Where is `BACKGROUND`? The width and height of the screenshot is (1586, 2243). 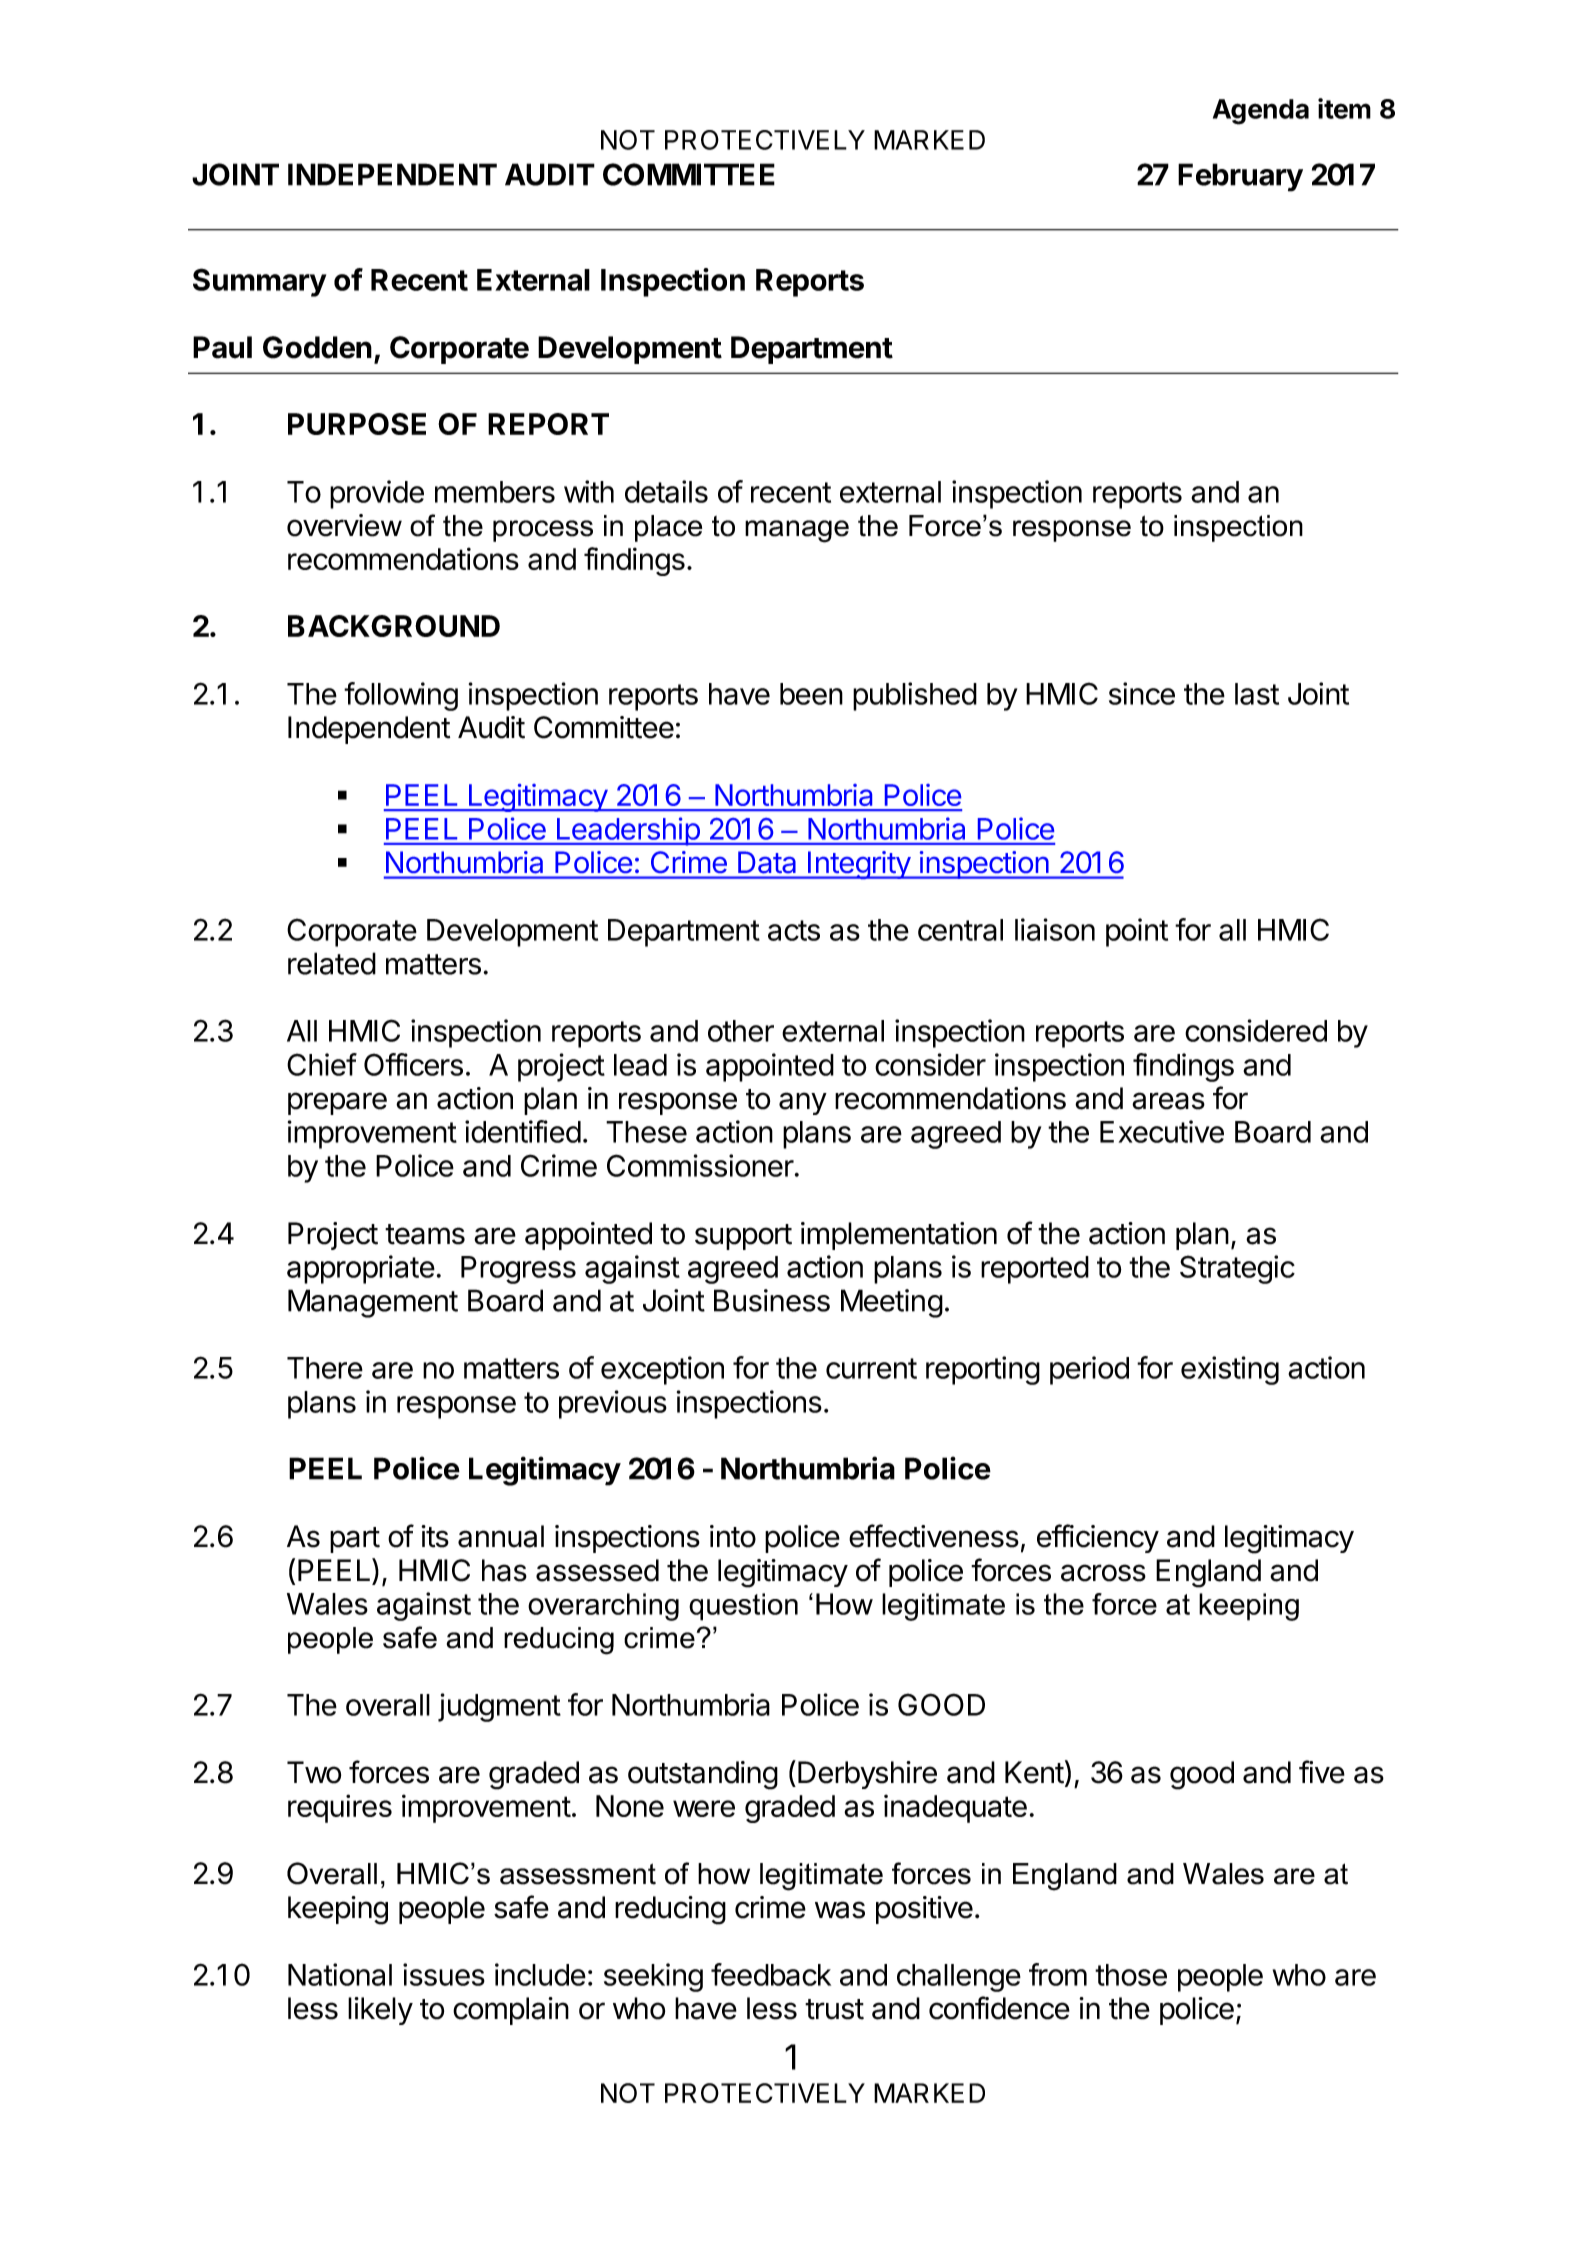
BACKGROUND is located at coordinates (394, 626).
